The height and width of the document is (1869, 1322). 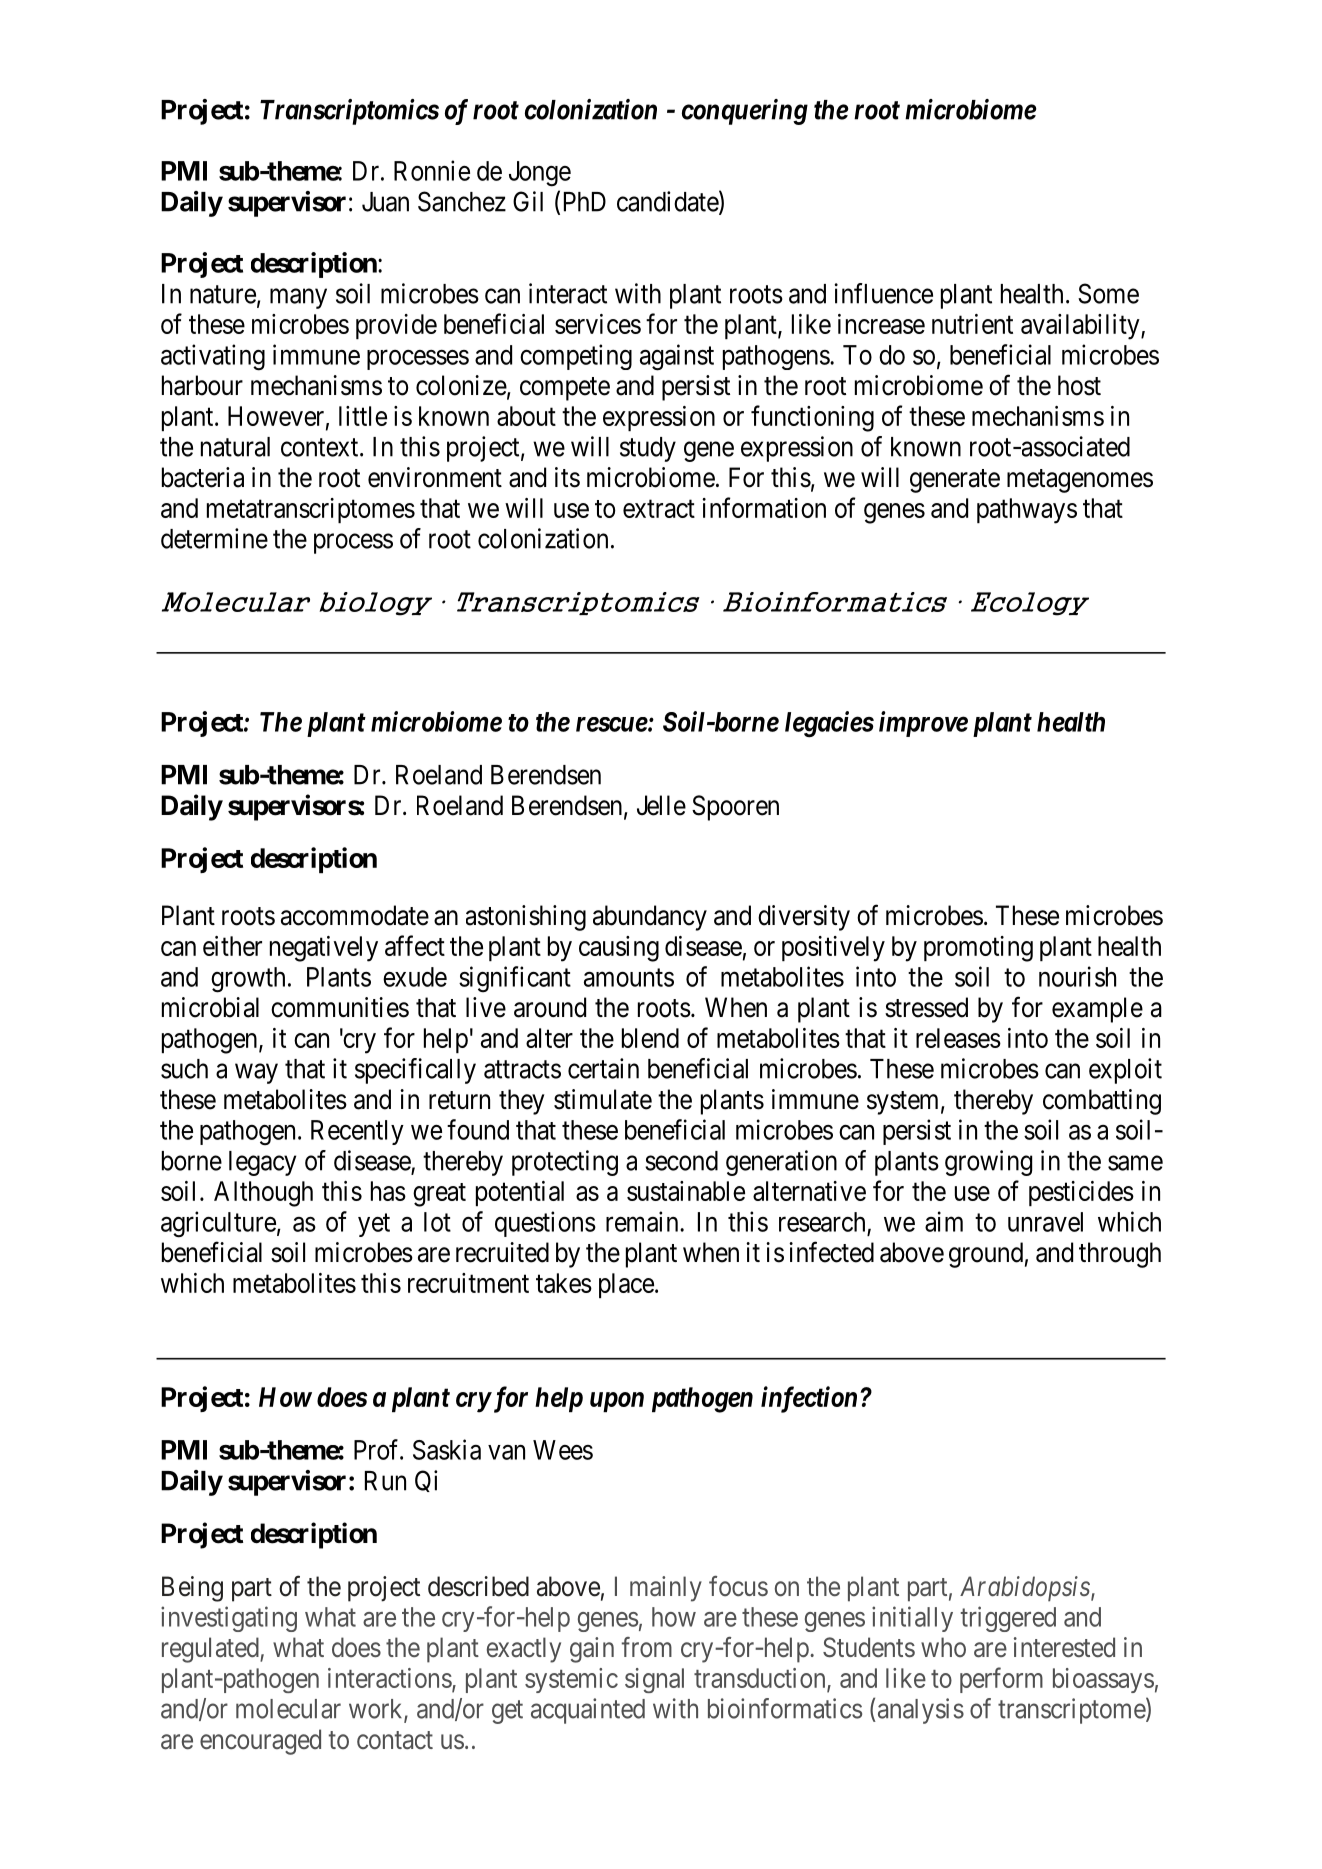 I want to click on encouraged, so click(x=260, y=1742).
